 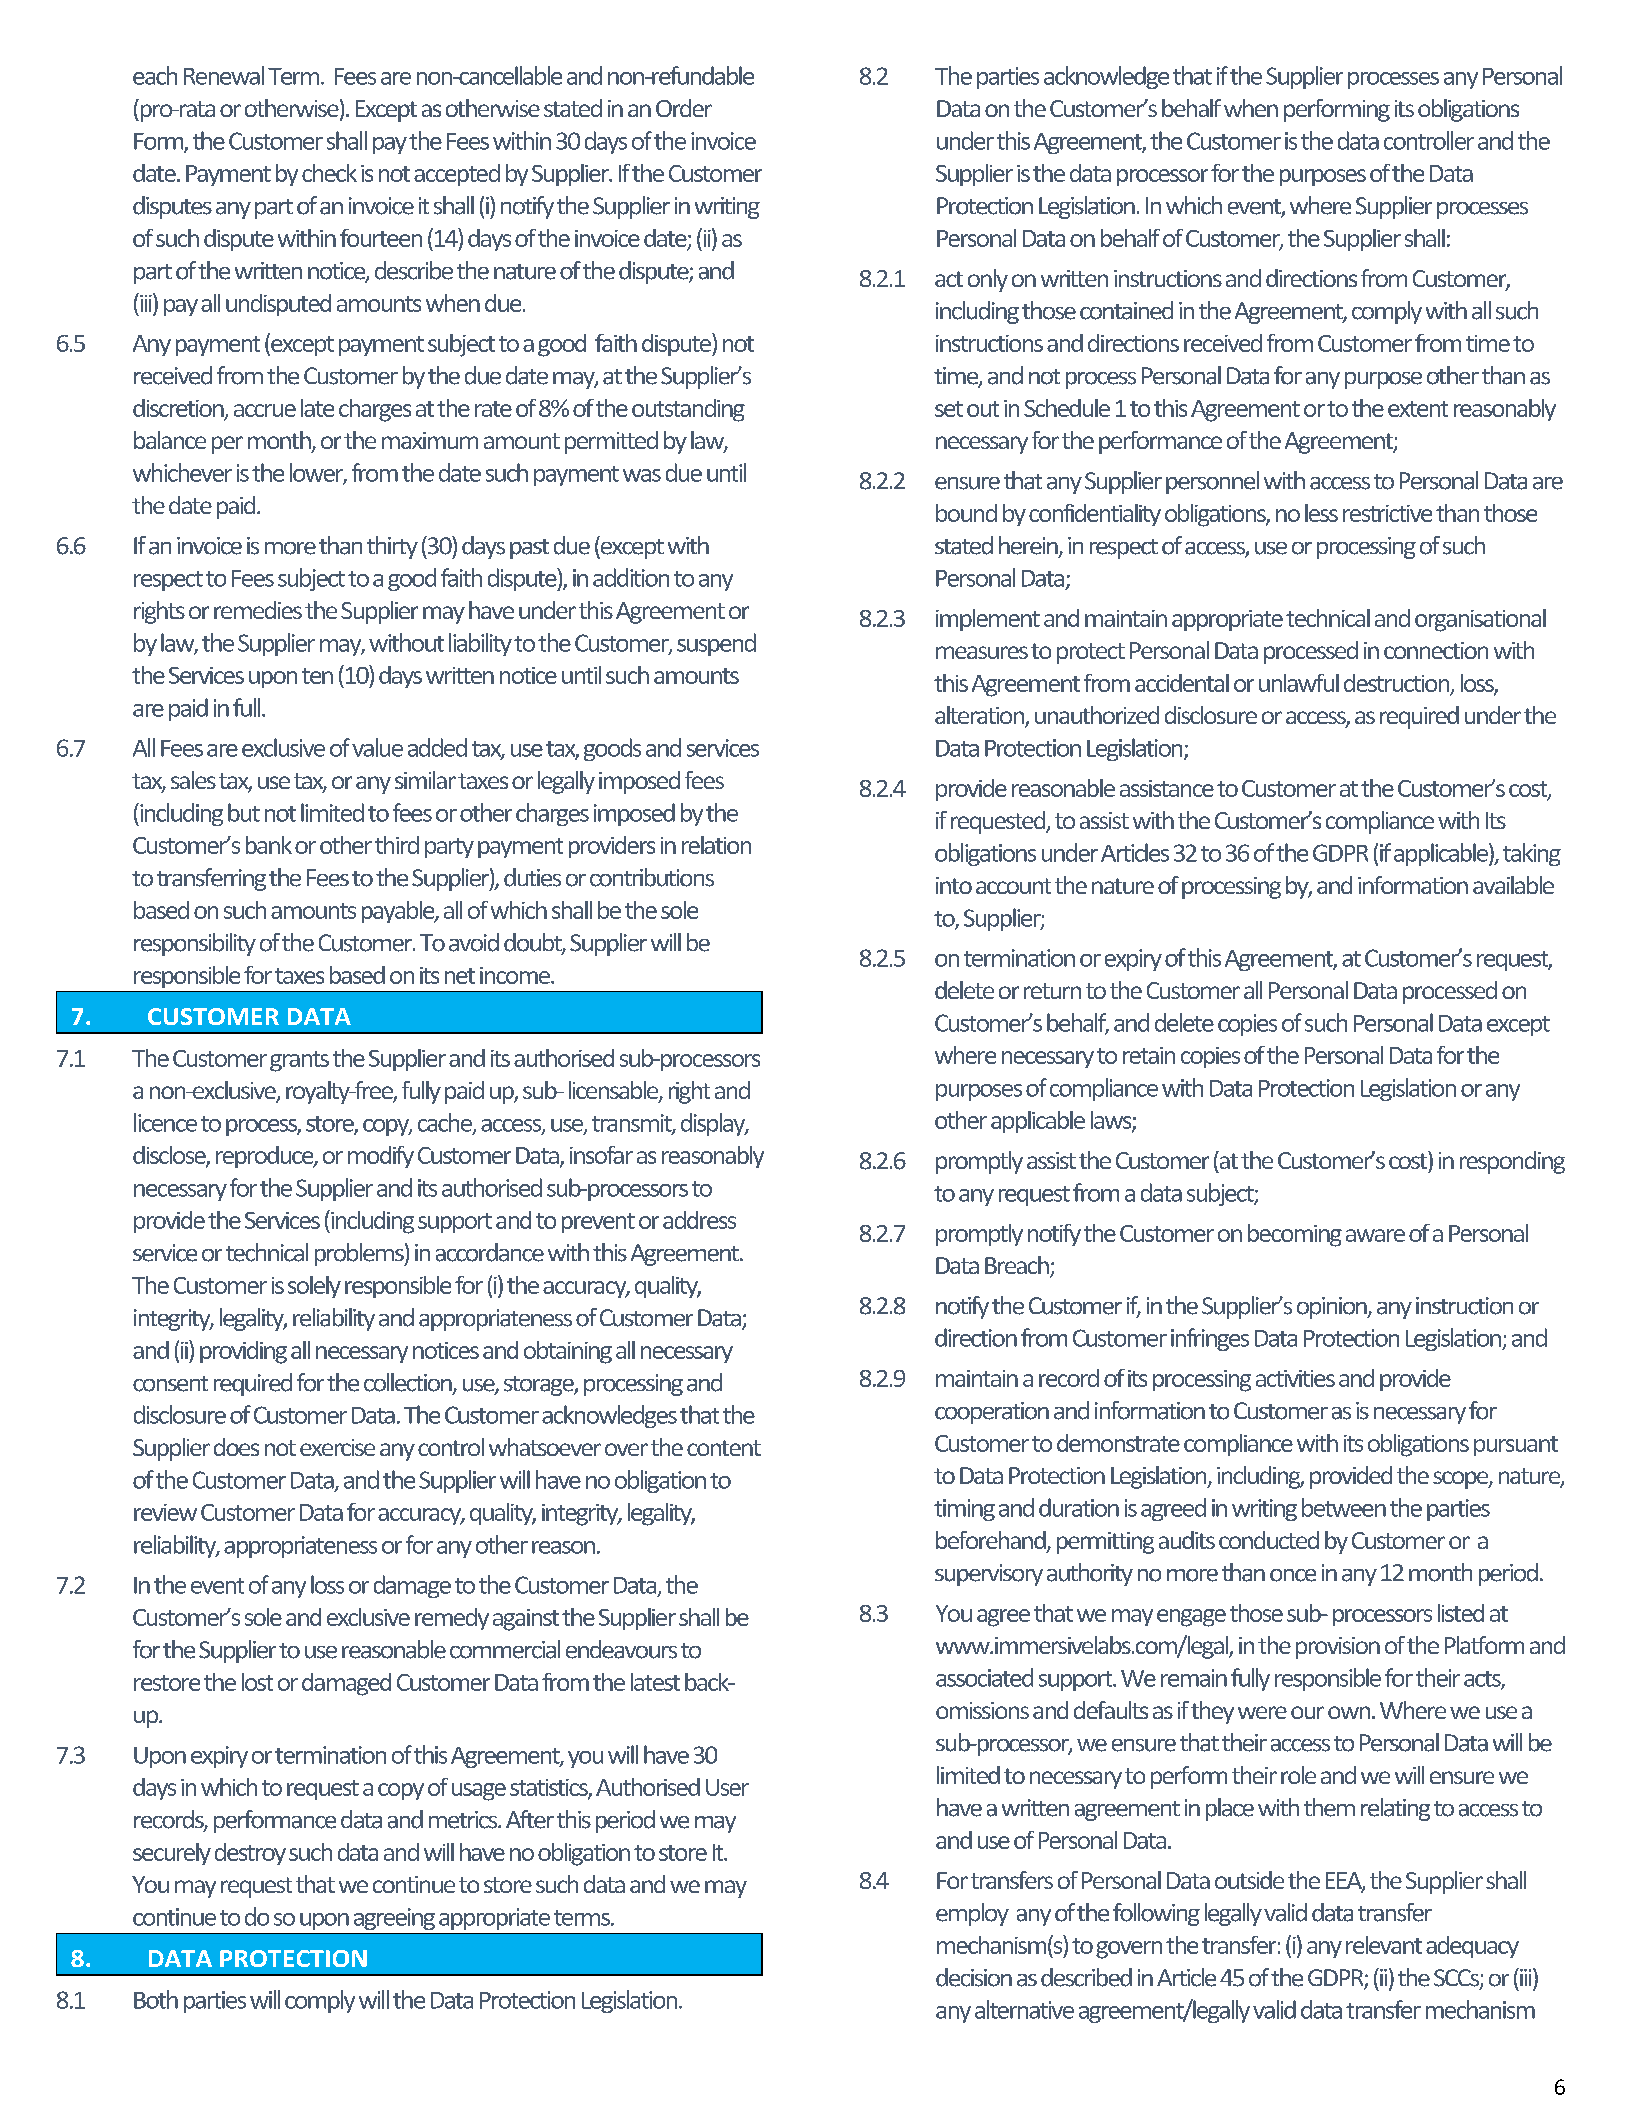 I want to click on suspend, so click(x=716, y=644).
